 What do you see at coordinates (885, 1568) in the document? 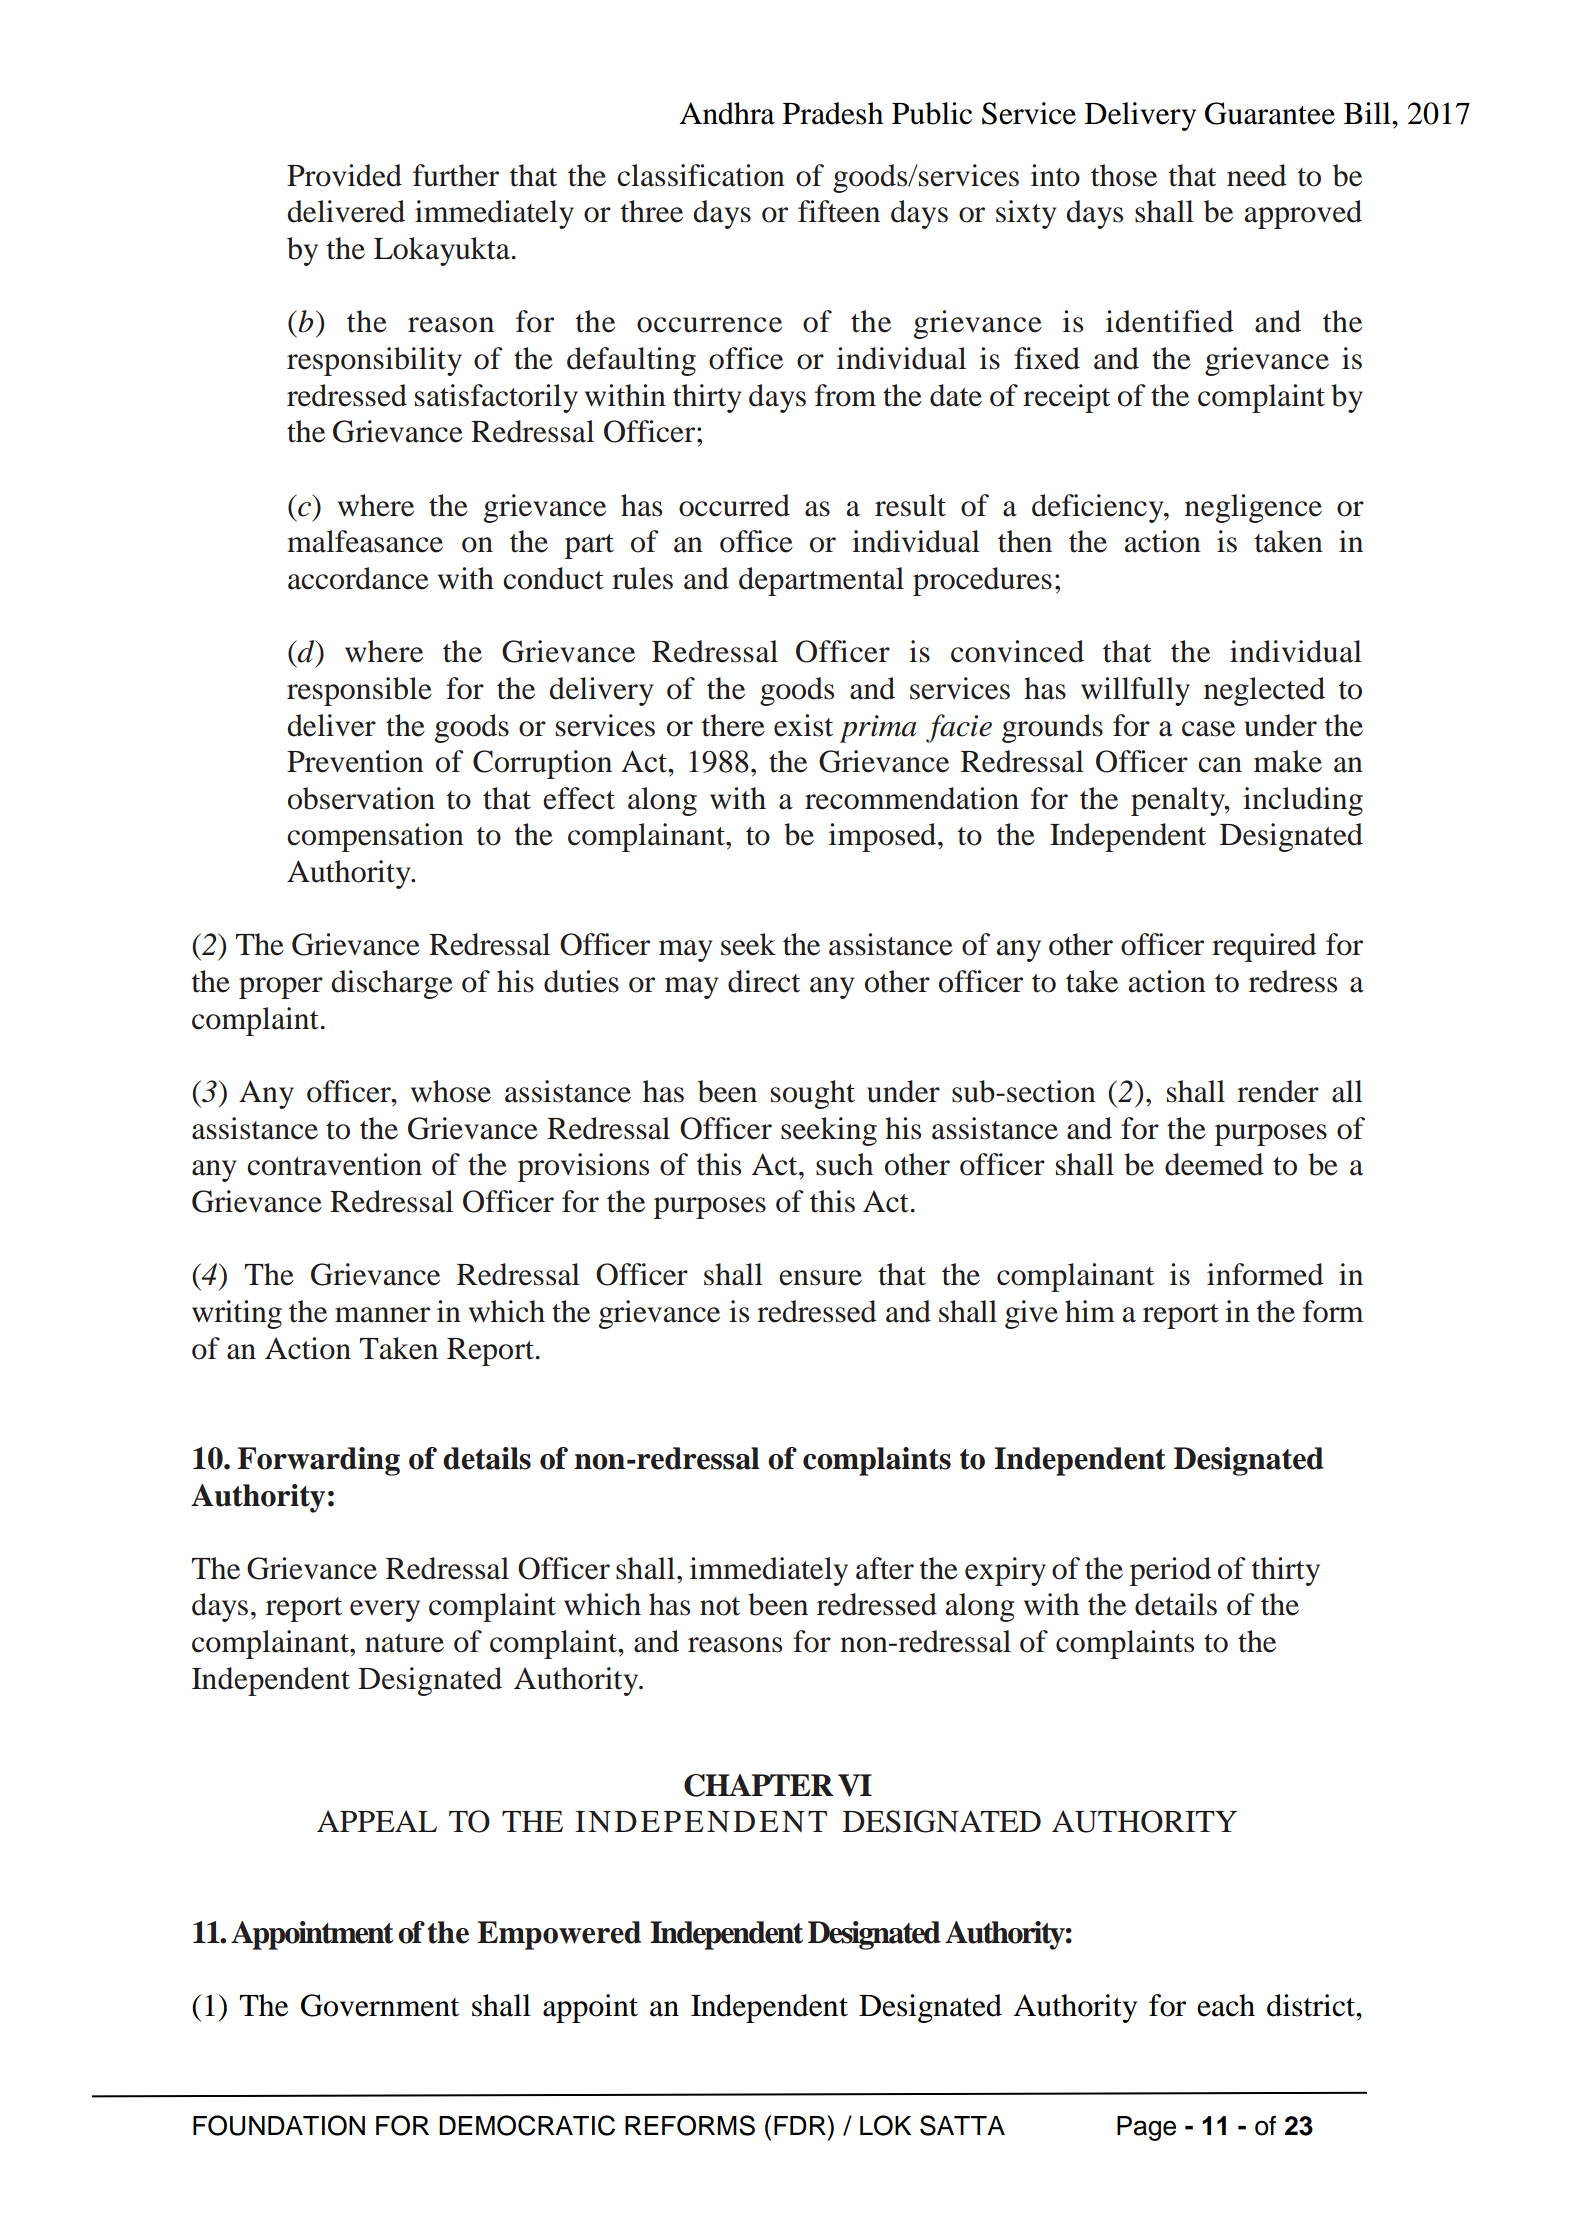
I see `after` at bounding box center [885, 1568].
